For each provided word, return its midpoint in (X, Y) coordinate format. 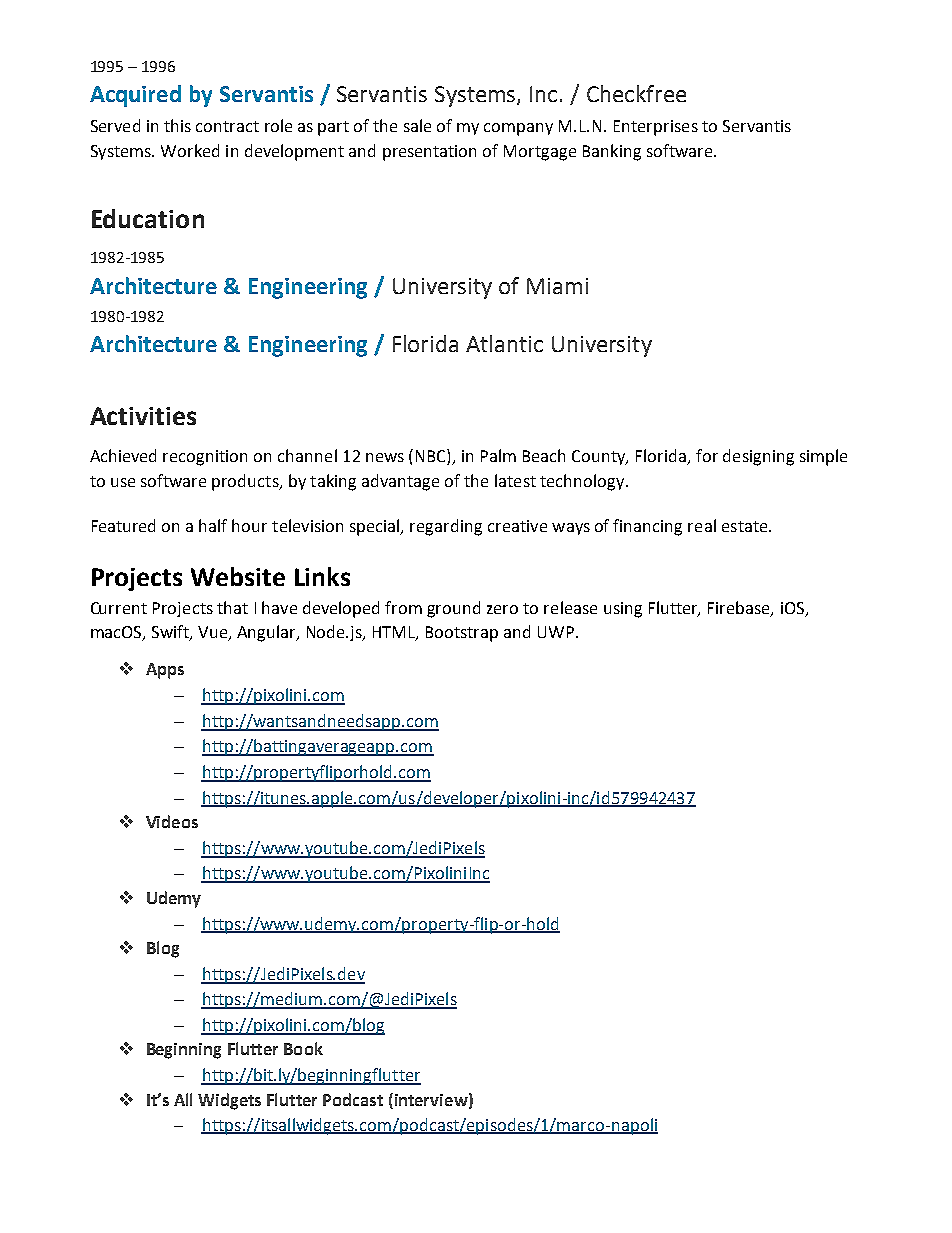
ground (453, 609)
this (177, 125)
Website (238, 576)
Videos (172, 821)
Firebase (740, 608)
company (518, 129)
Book (303, 1048)
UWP (556, 632)
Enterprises (656, 128)
